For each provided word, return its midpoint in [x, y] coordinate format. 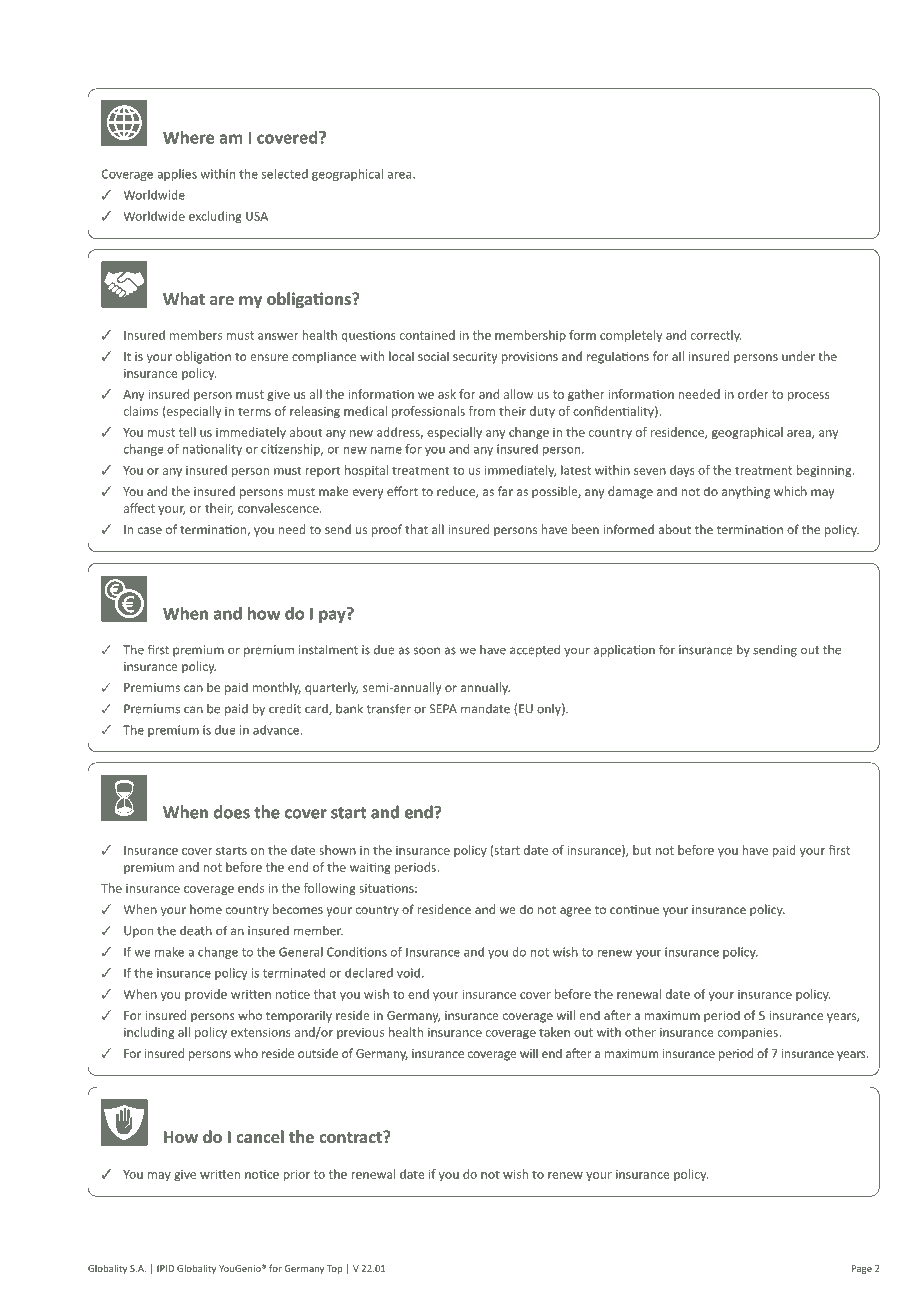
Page [862, 1269]
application [624, 651]
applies [177, 175]
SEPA [443, 709]
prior [297, 1175]
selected [285, 174]
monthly [277, 688]
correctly [716, 336]
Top [334, 1269]
